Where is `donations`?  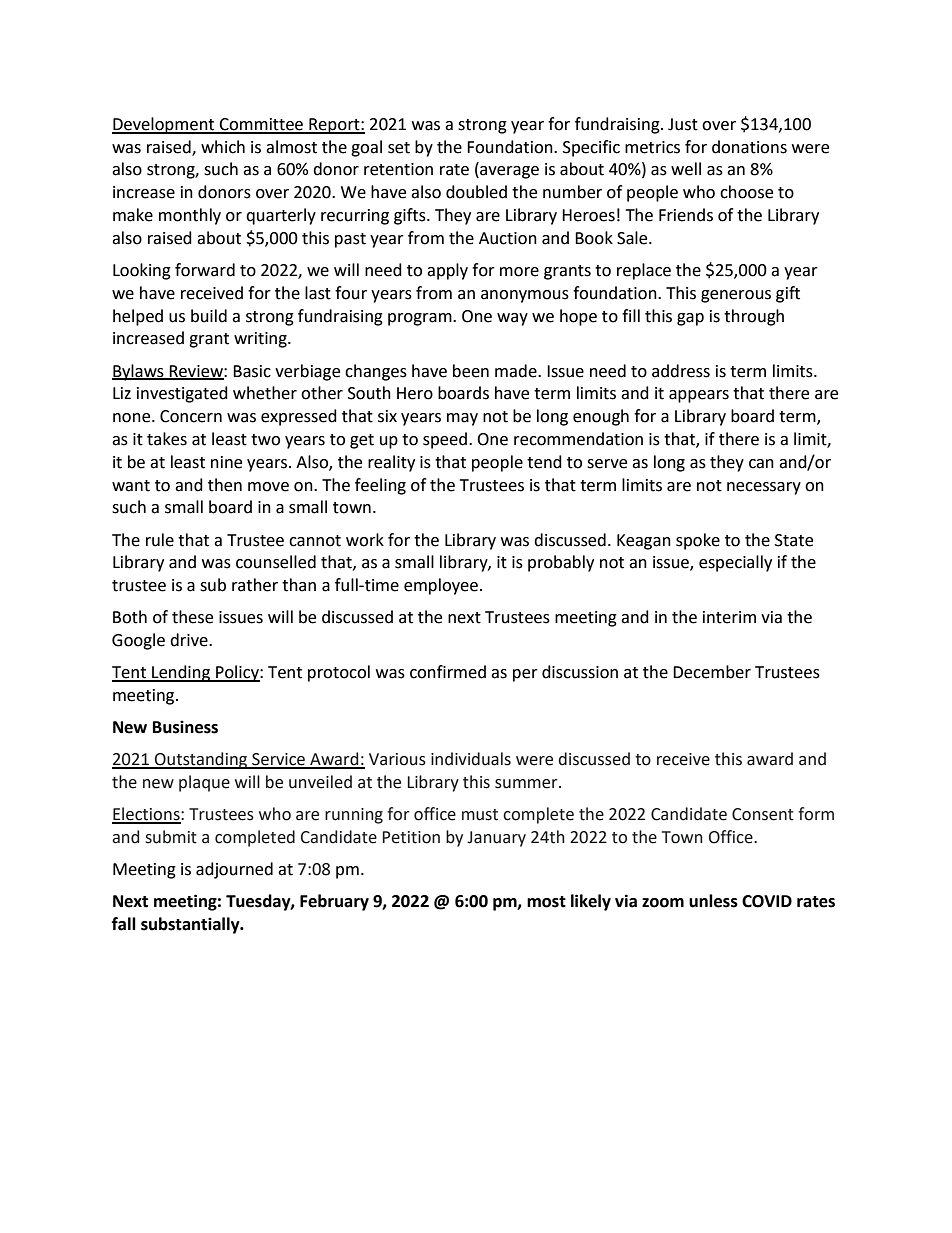 donations is located at coordinates (749, 147).
